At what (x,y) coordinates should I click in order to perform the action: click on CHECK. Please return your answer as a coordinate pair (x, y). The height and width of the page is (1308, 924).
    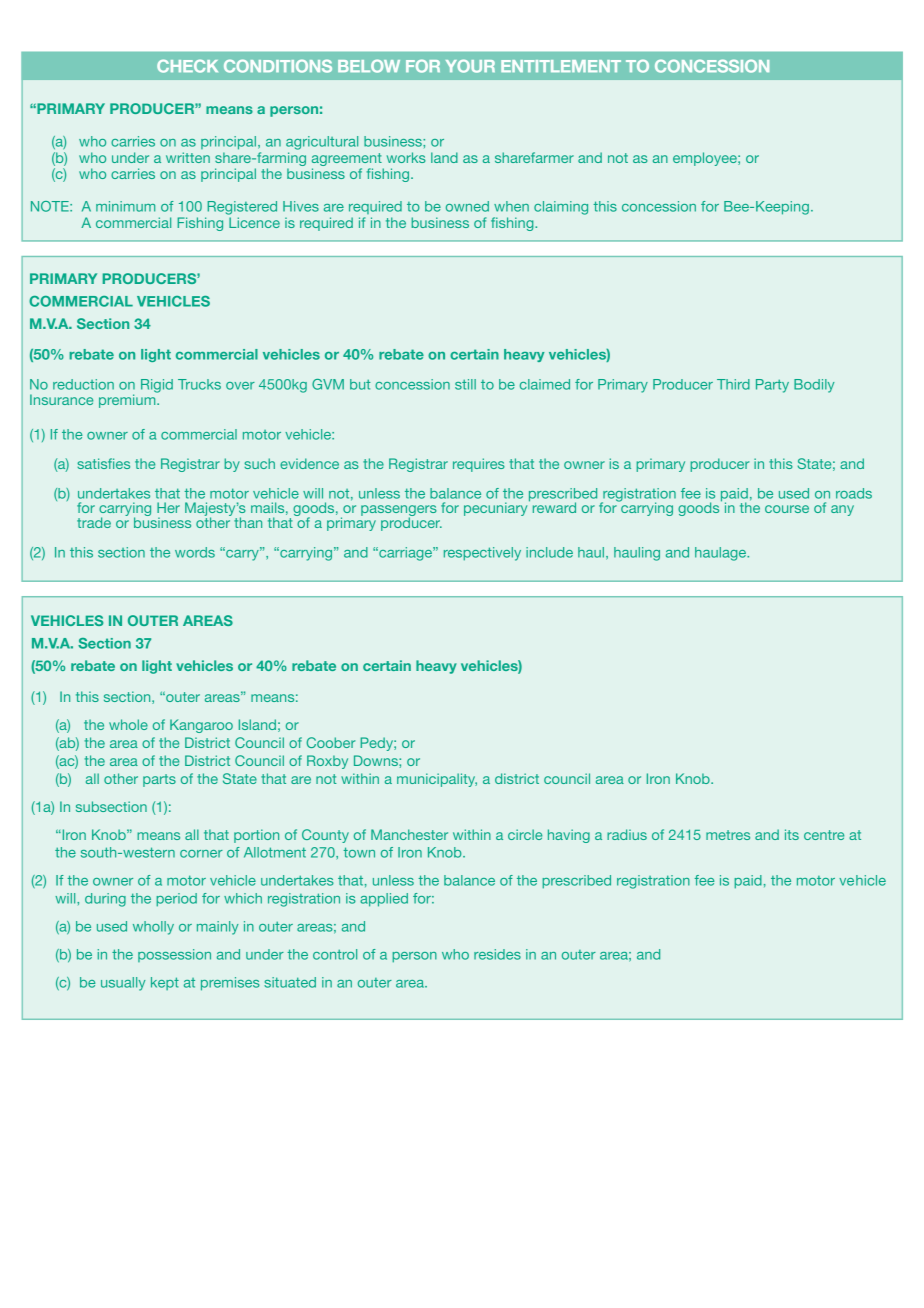
    Looking at the image, I should click on (187, 66).
